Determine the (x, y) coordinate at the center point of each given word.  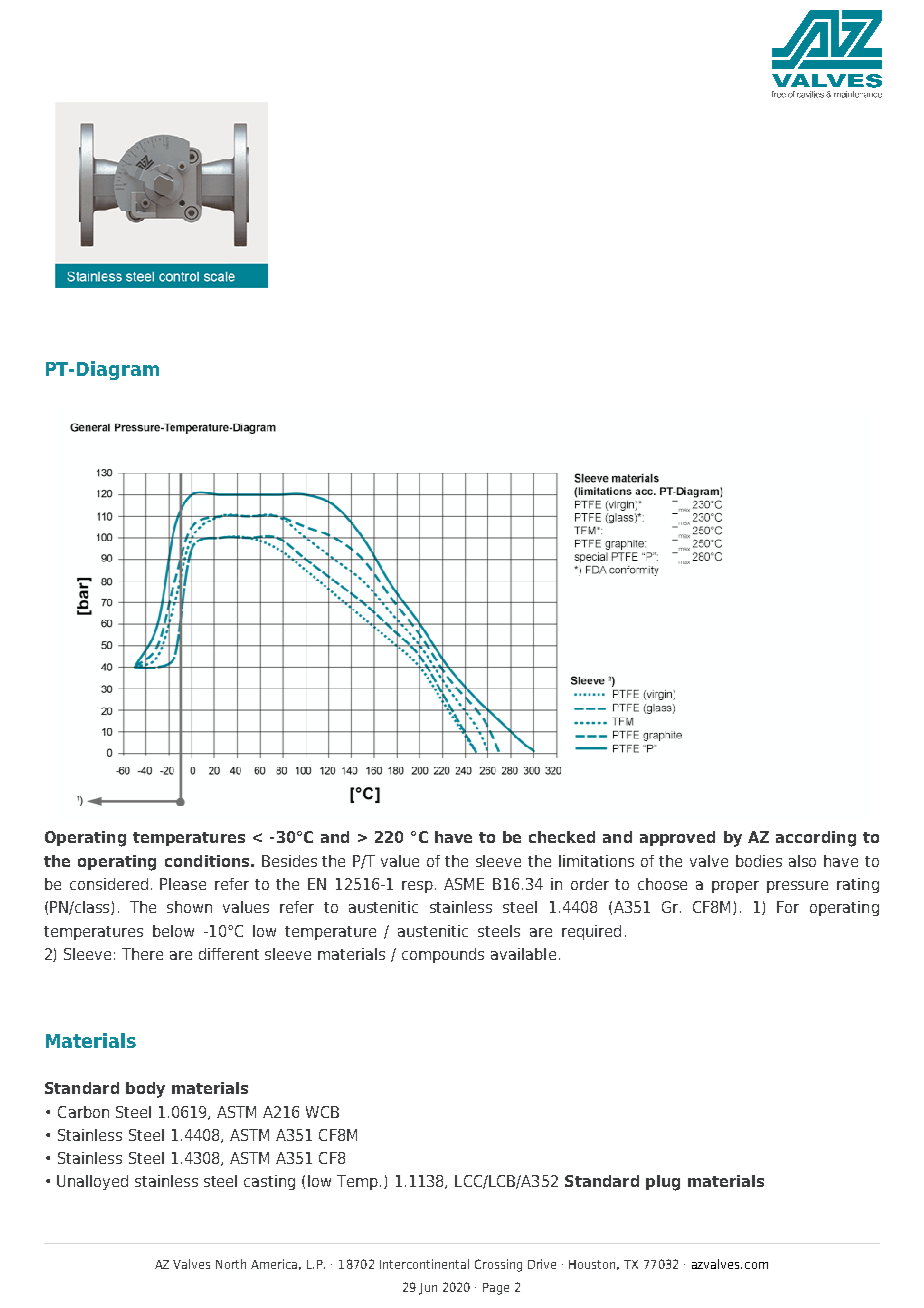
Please (183, 884)
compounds (443, 955)
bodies (759, 861)
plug (663, 1183)
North (231, 1264)
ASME (464, 884)
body (145, 1090)
